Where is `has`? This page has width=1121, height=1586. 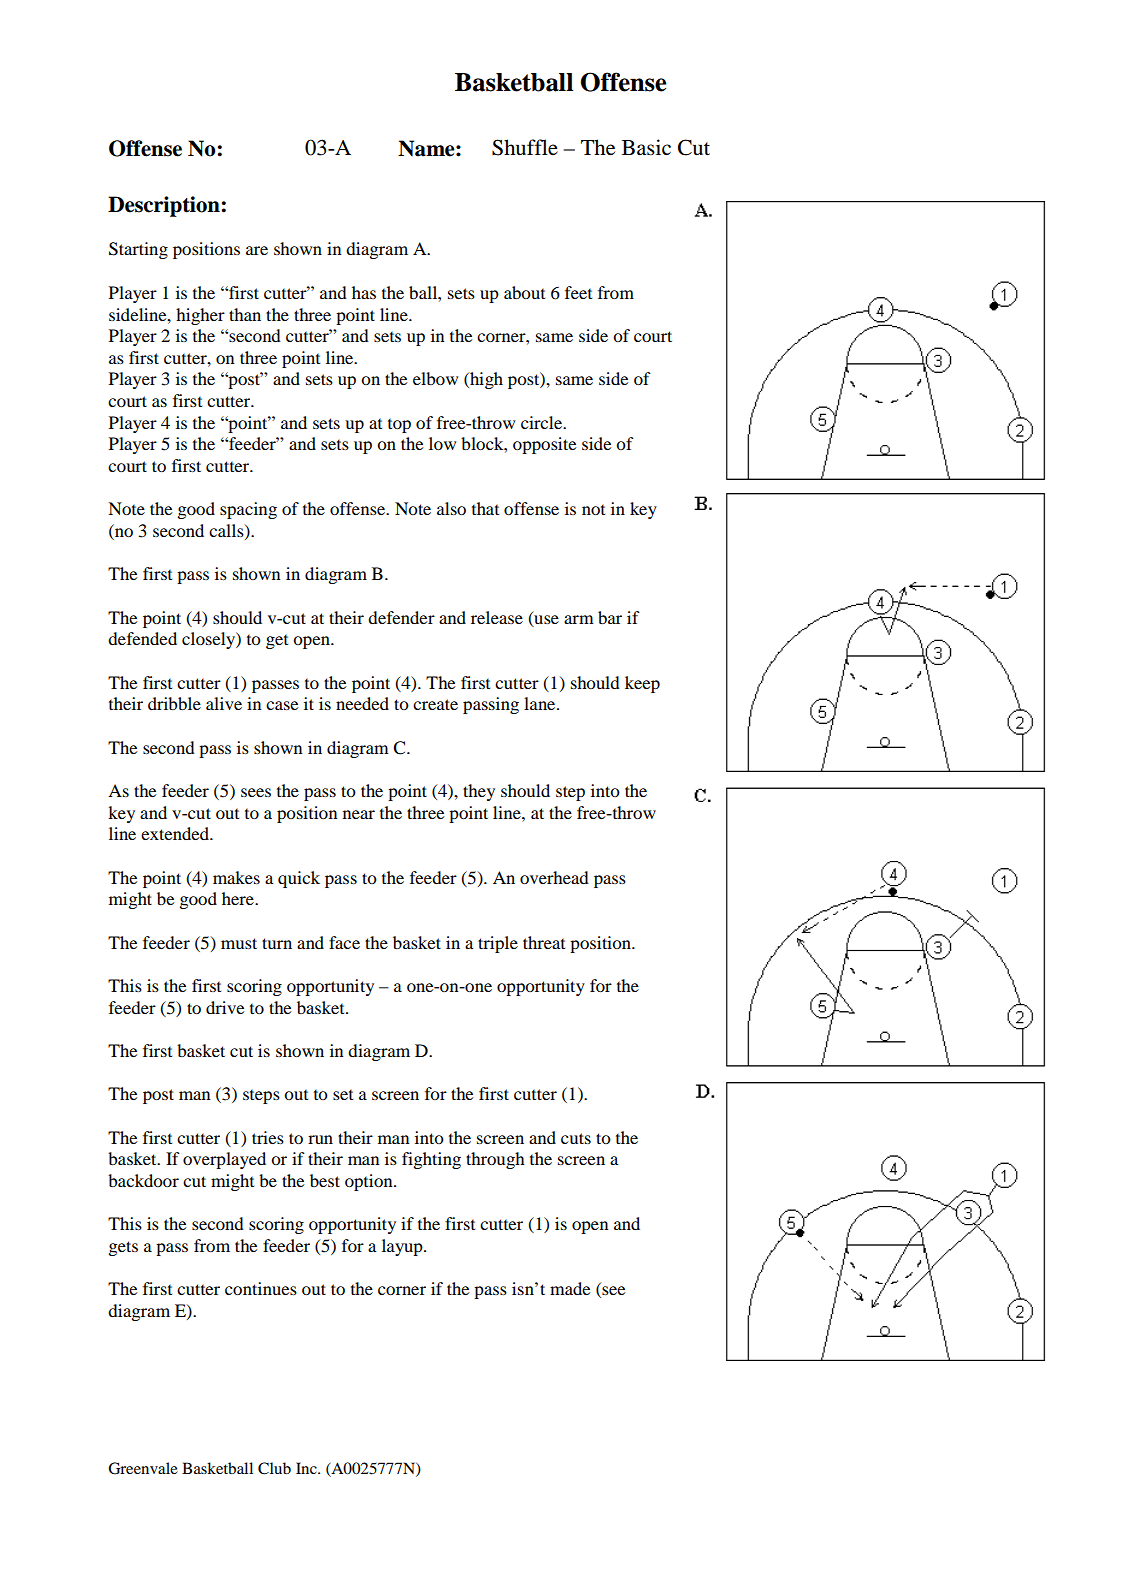
has is located at coordinates (364, 292).
